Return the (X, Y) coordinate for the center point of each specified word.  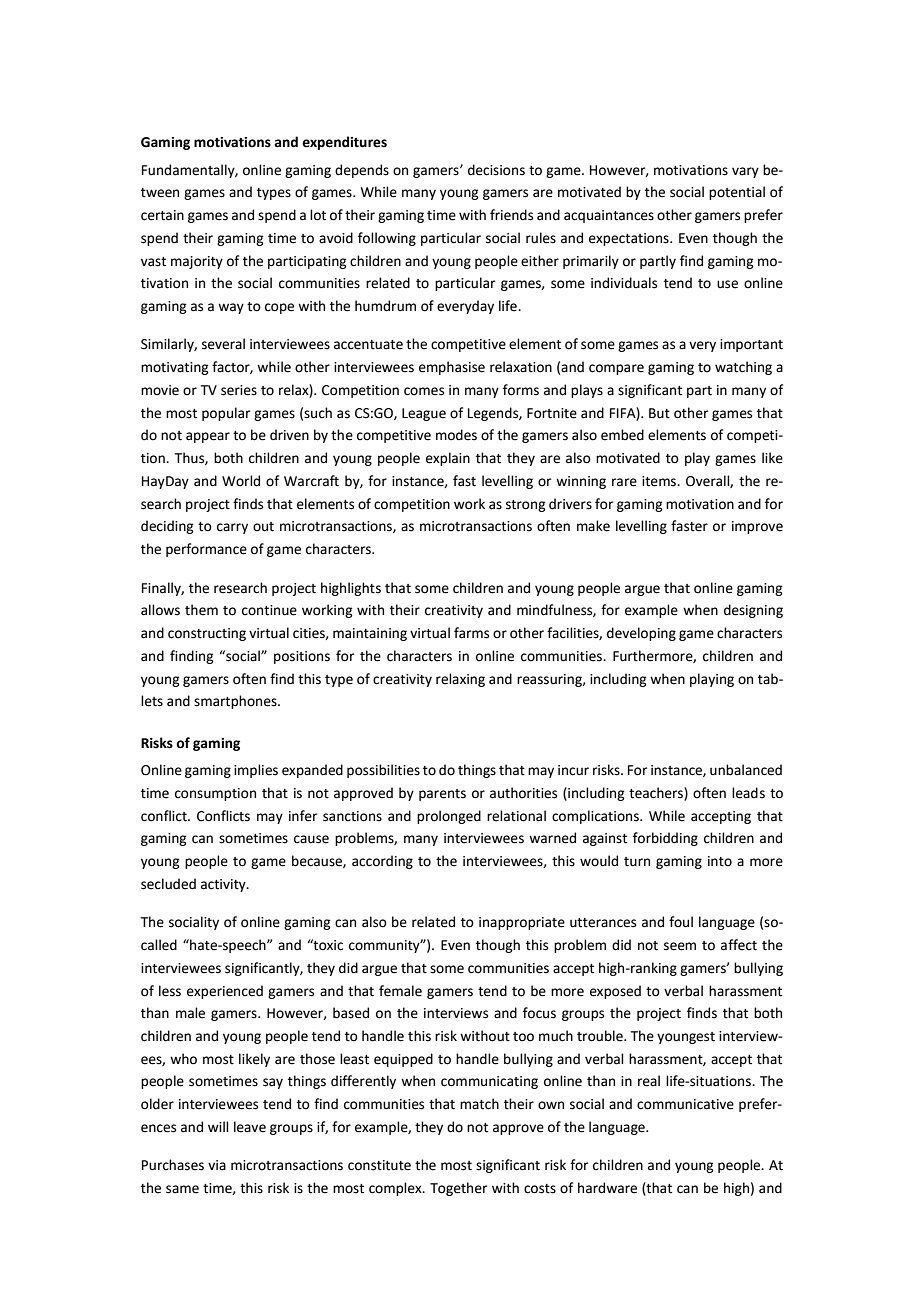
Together (458, 1189)
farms (471, 633)
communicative (685, 1104)
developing (641, 634)
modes (456, 435)
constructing (207, 634)
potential (737, 193)
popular (226, 414)
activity (224, 885)
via (217, 1165)
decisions (496, 170)
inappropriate (522, 923)
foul (681, 922)
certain (162, 215)
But (659, 413)
